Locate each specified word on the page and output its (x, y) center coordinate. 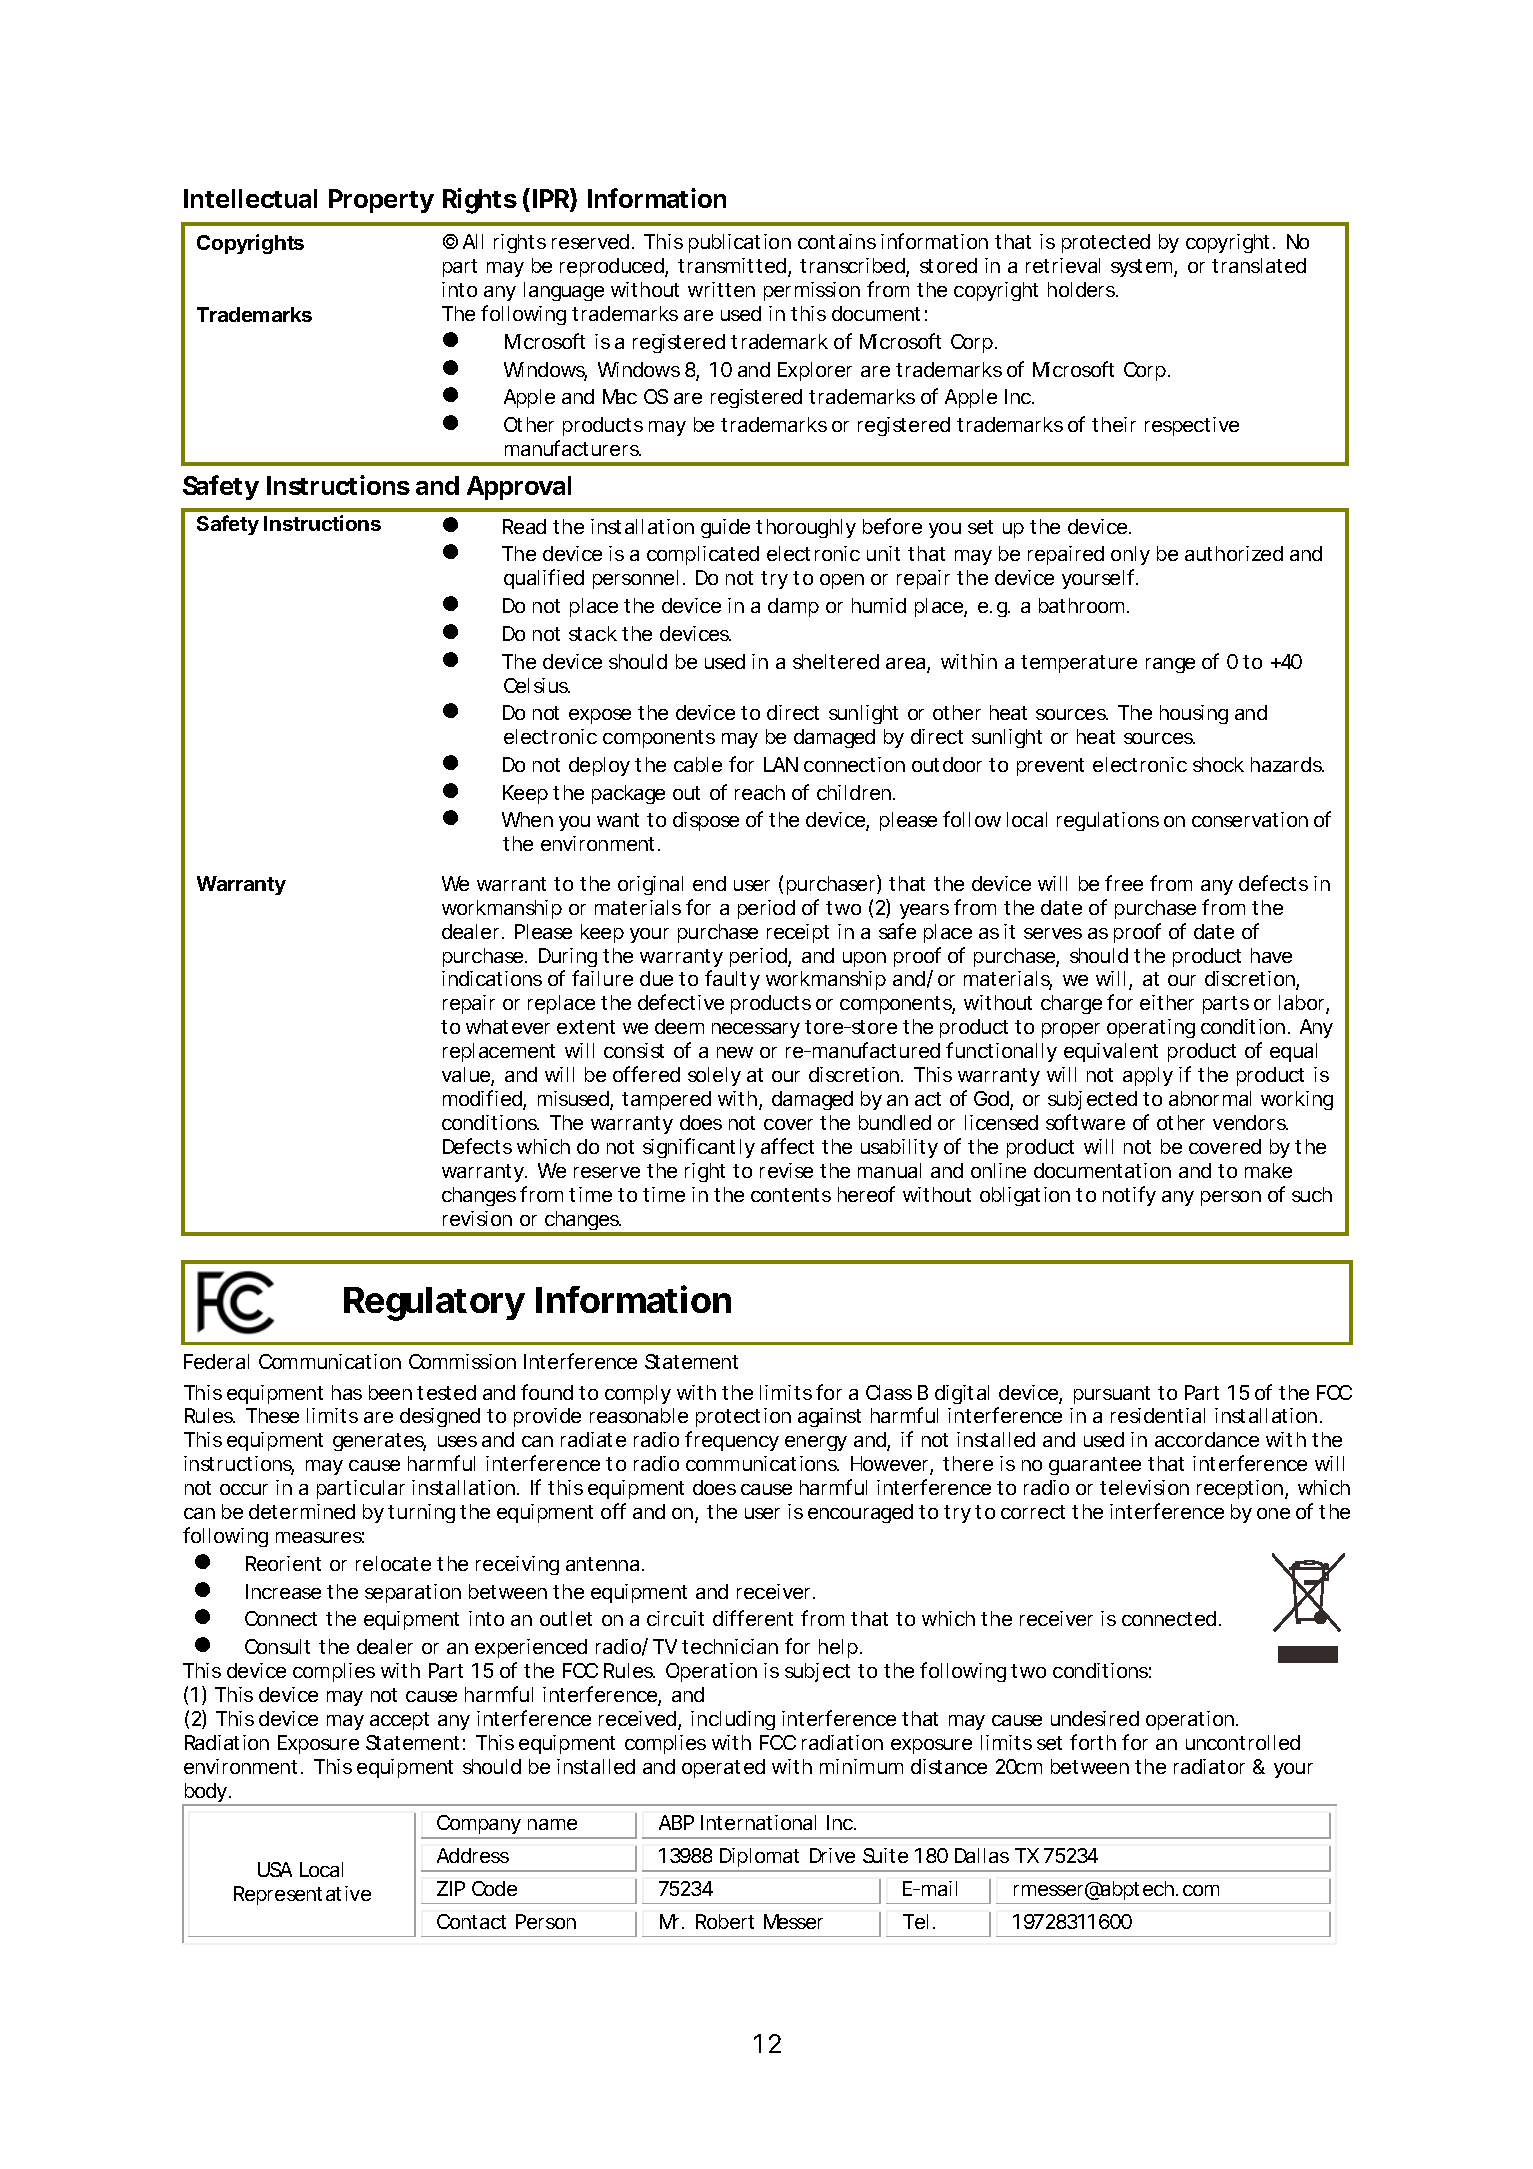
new (735, 1052)
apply (1148, 1076)
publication (740, 243)
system (1141, 268)
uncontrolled (1243, 1742)
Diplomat (759, 1859)
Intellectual (250, 198)
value (466, 1074)
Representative (302, 1895)
